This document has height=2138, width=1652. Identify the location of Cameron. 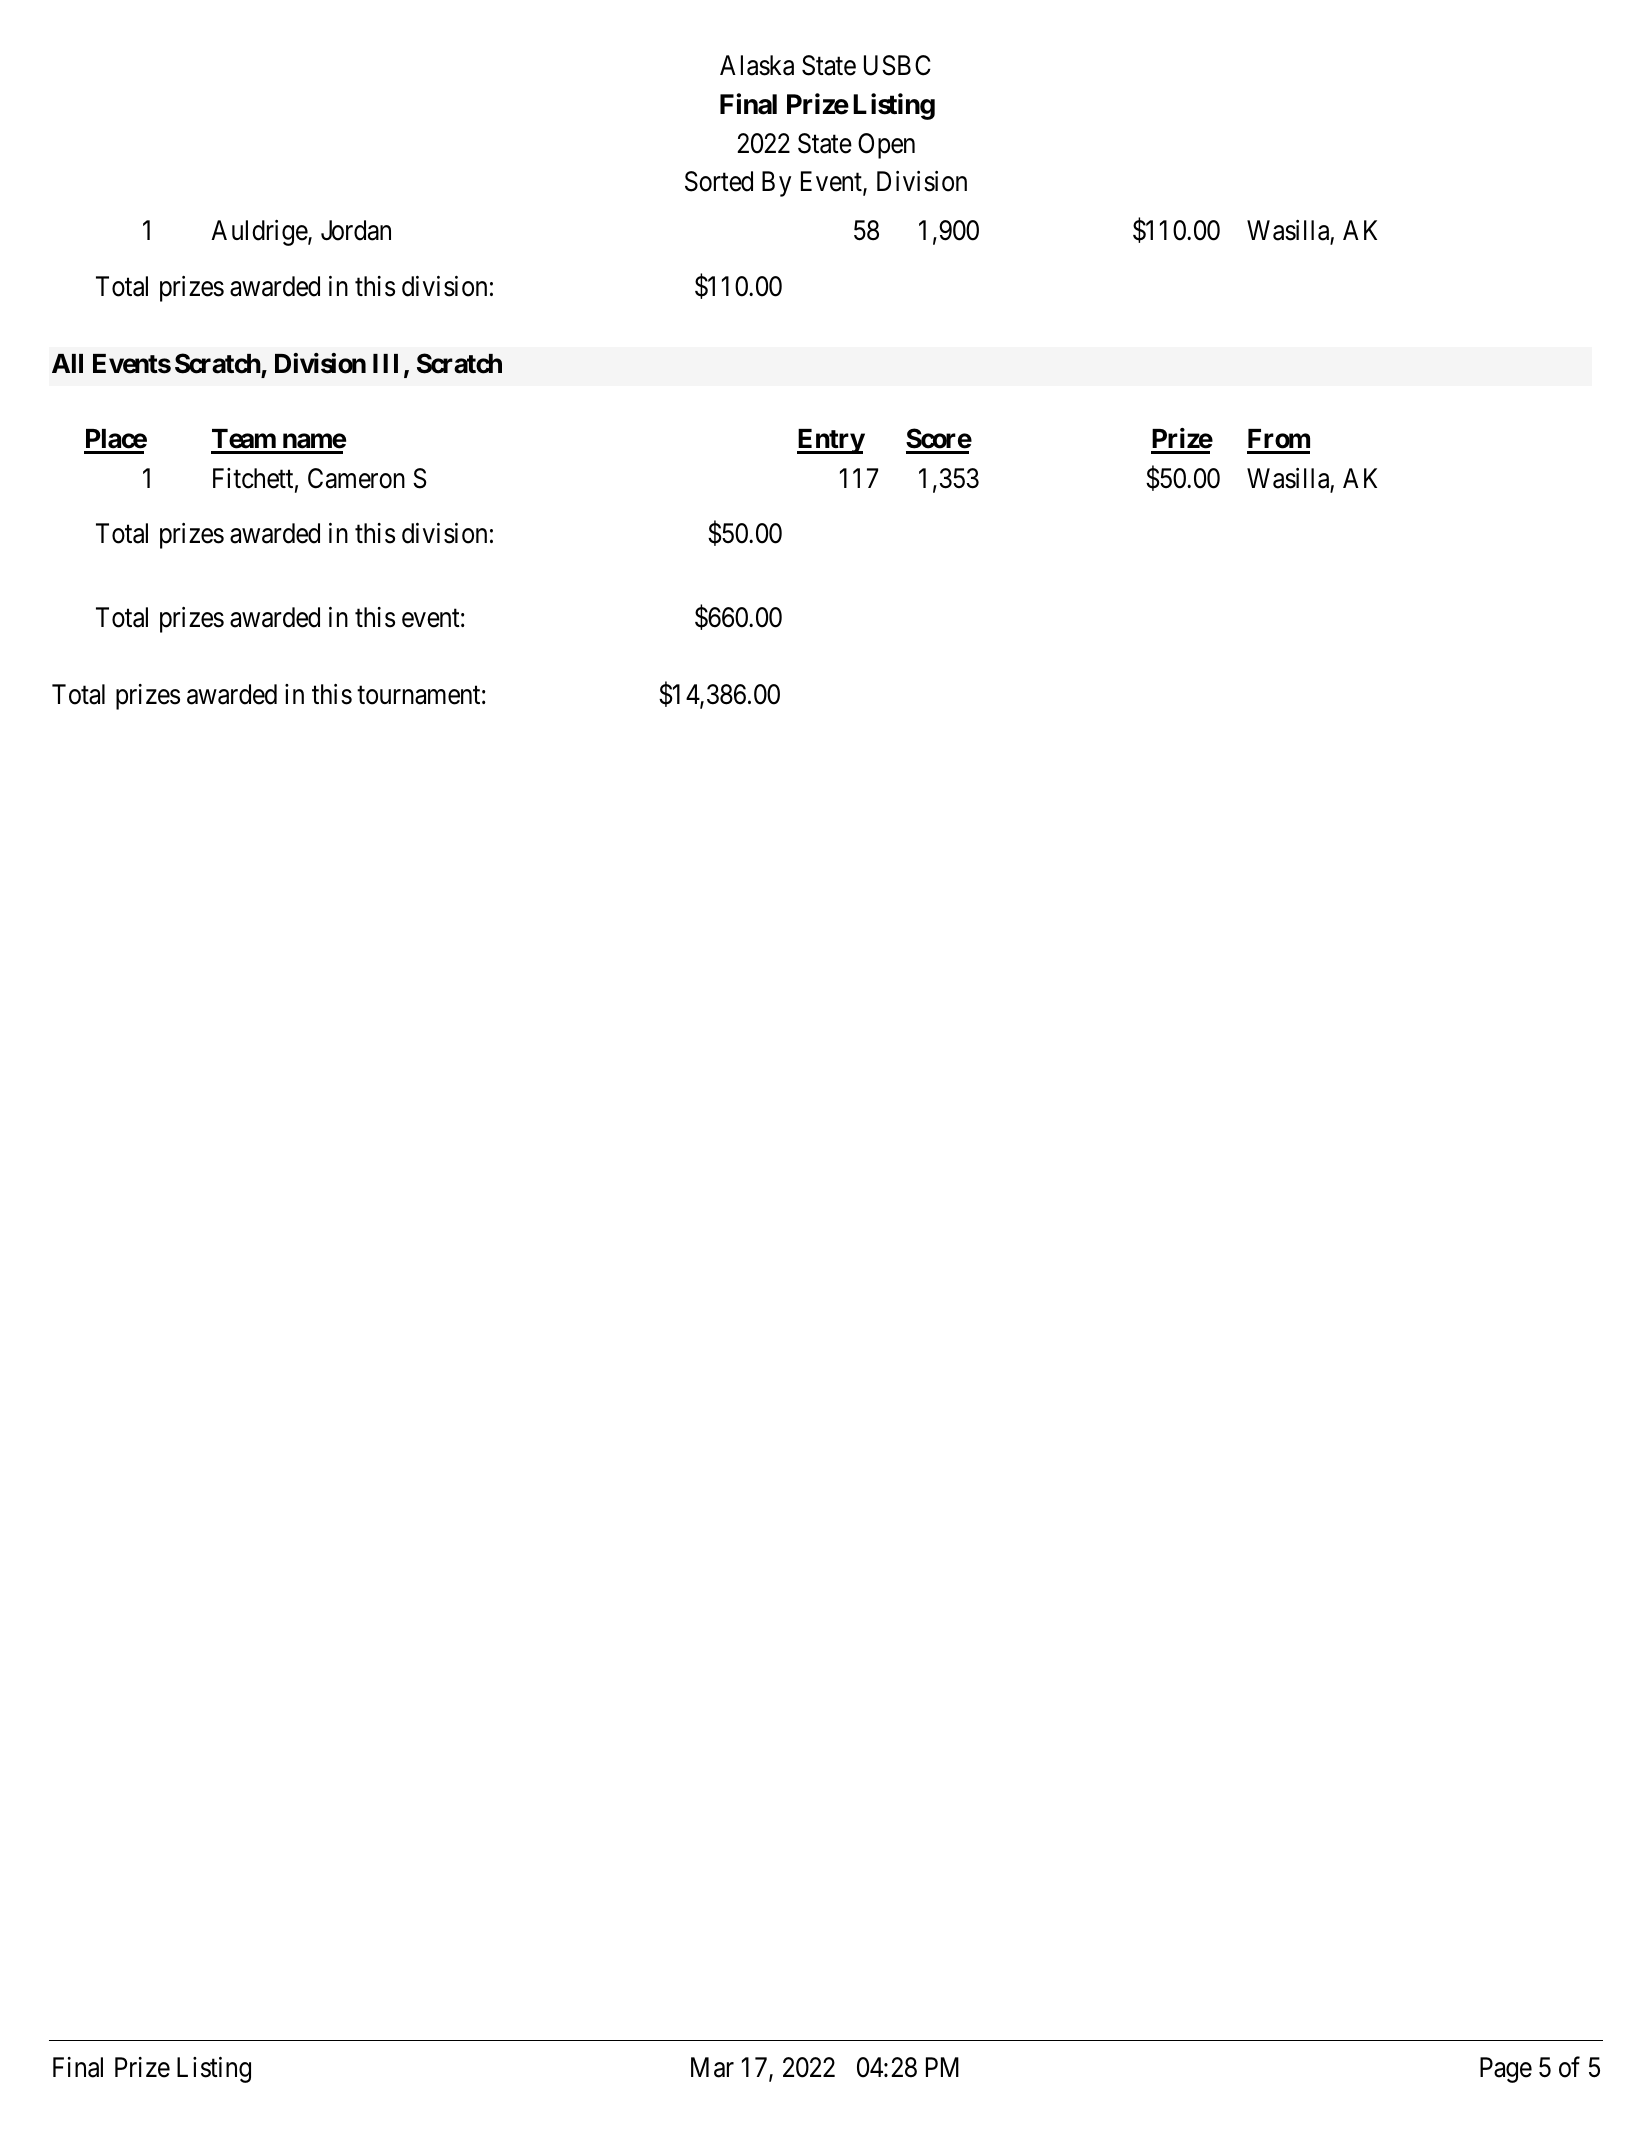
(356, 478).
